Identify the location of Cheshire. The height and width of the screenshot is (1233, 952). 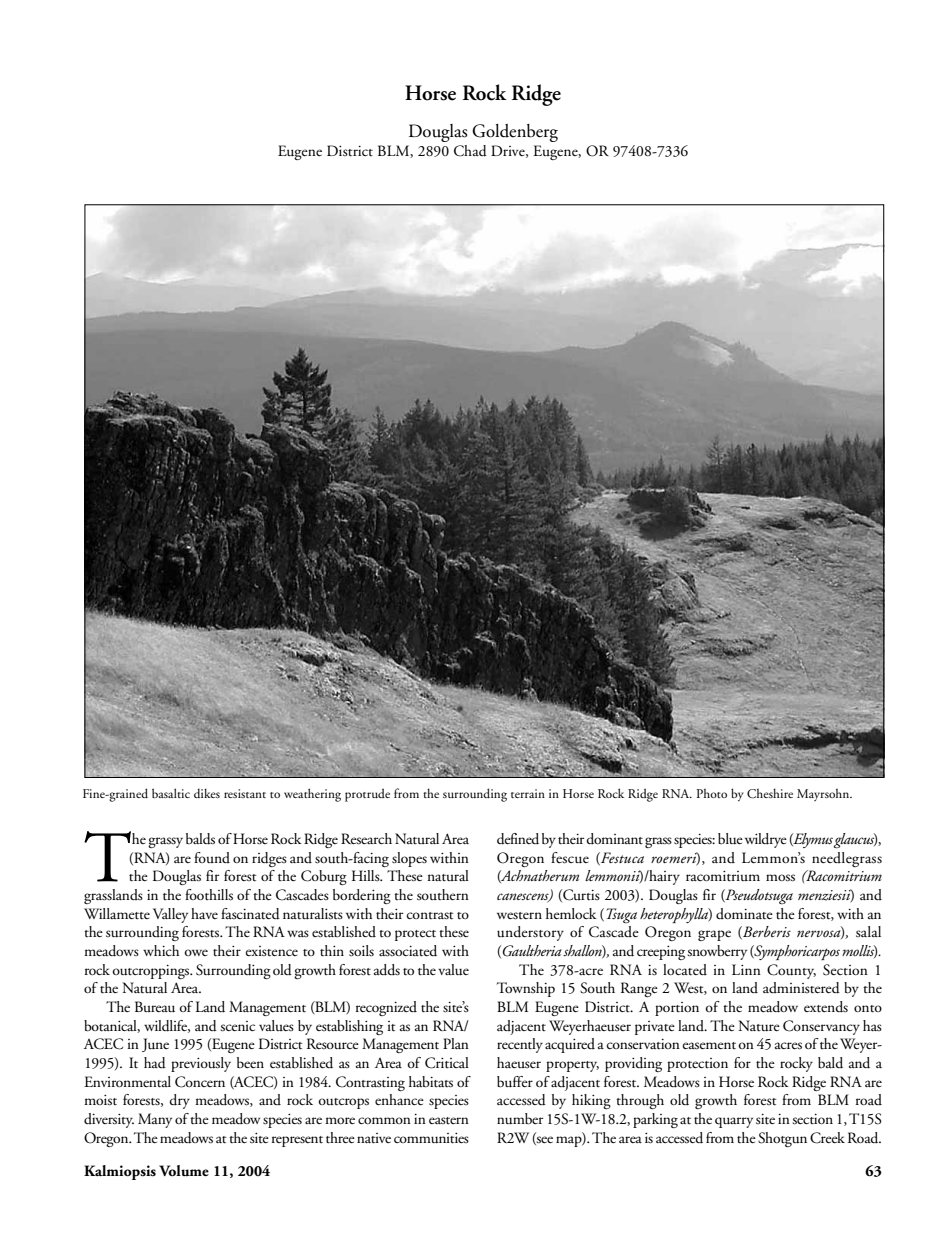
(770, 793).
